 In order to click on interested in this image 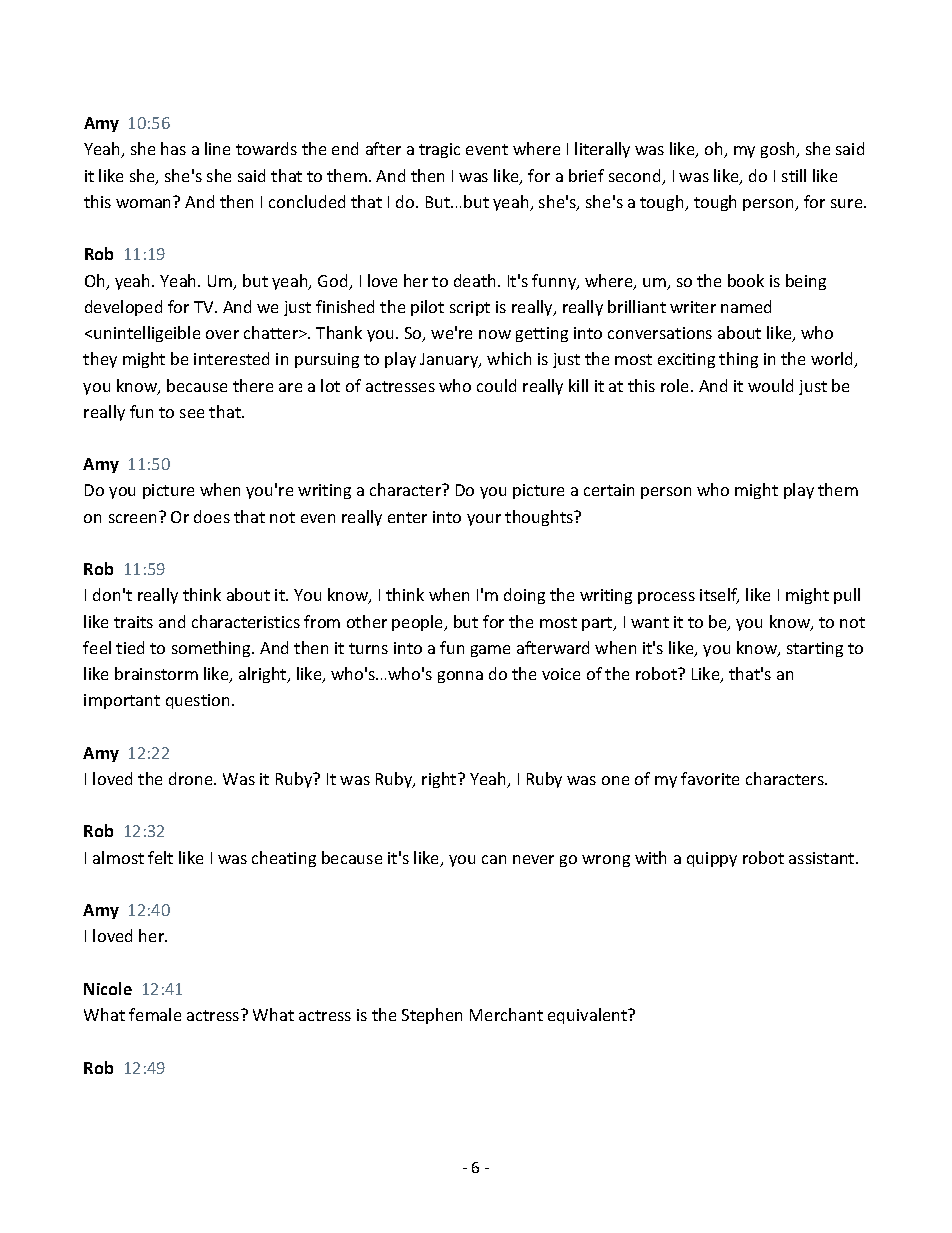, I will do `click(231, 358)`.
